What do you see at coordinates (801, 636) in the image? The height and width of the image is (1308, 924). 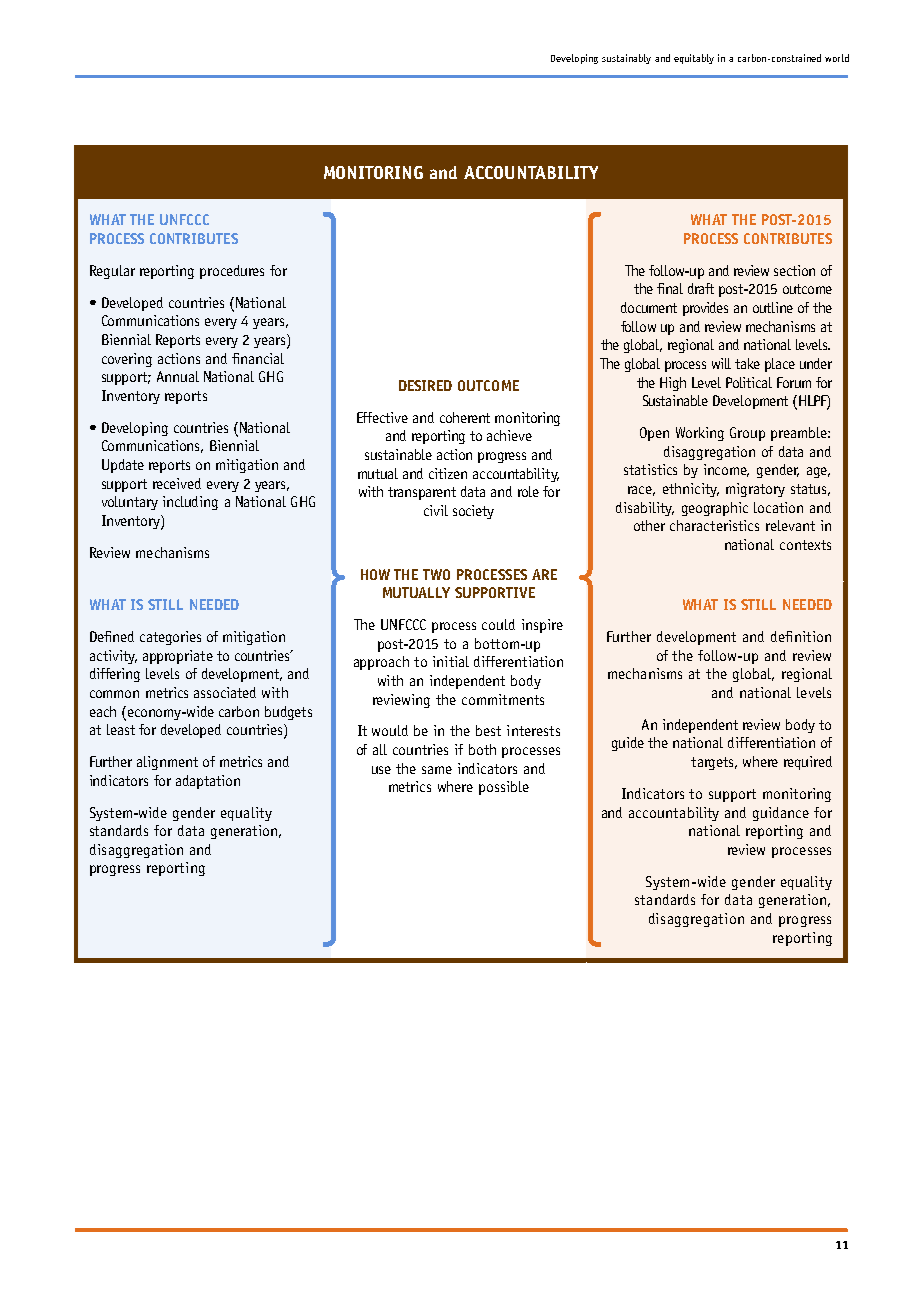 I see `definition` at bounding box center [801, 636].
